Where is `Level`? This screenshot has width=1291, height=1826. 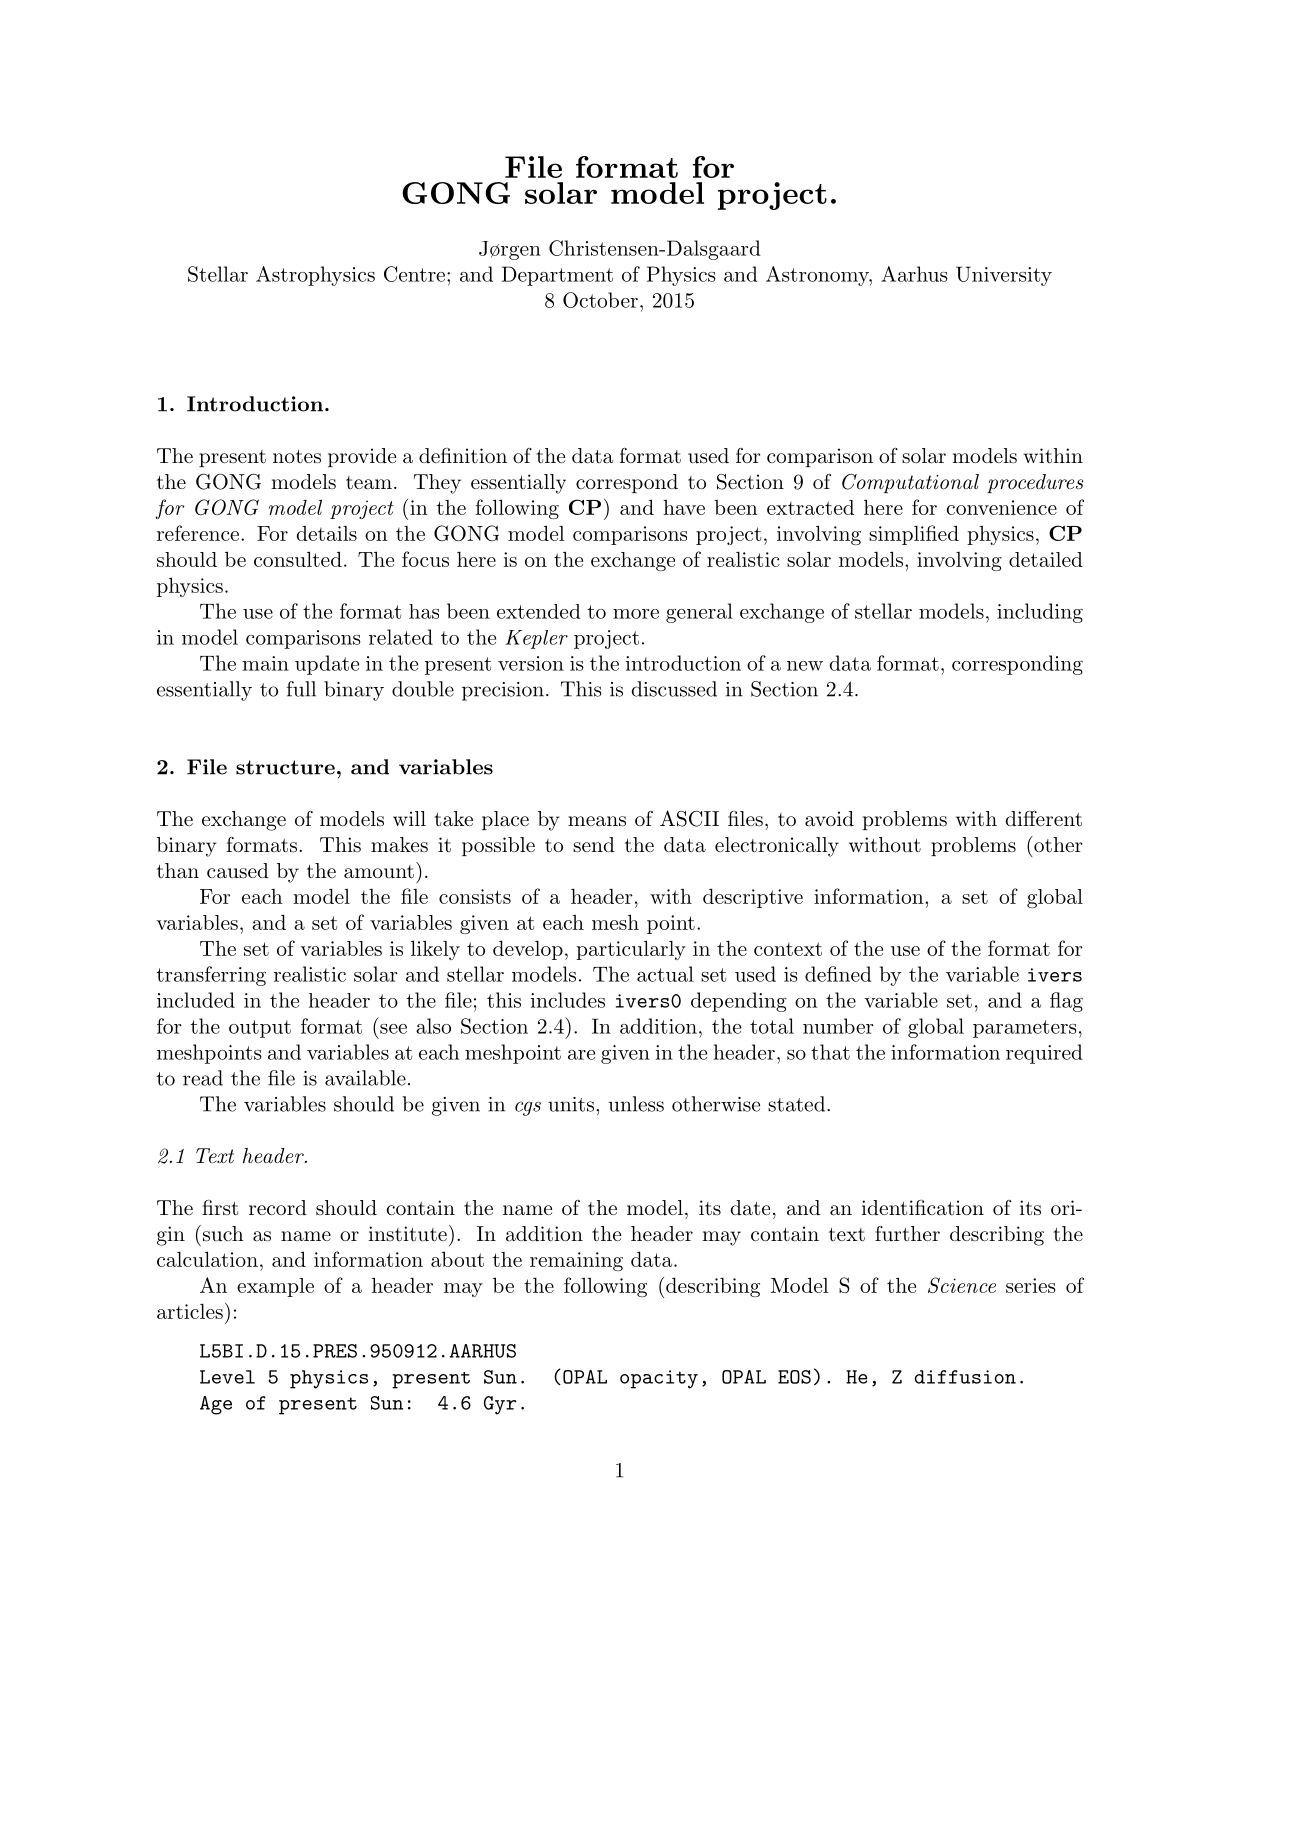
Level is located at coordinates (227, 1377).
